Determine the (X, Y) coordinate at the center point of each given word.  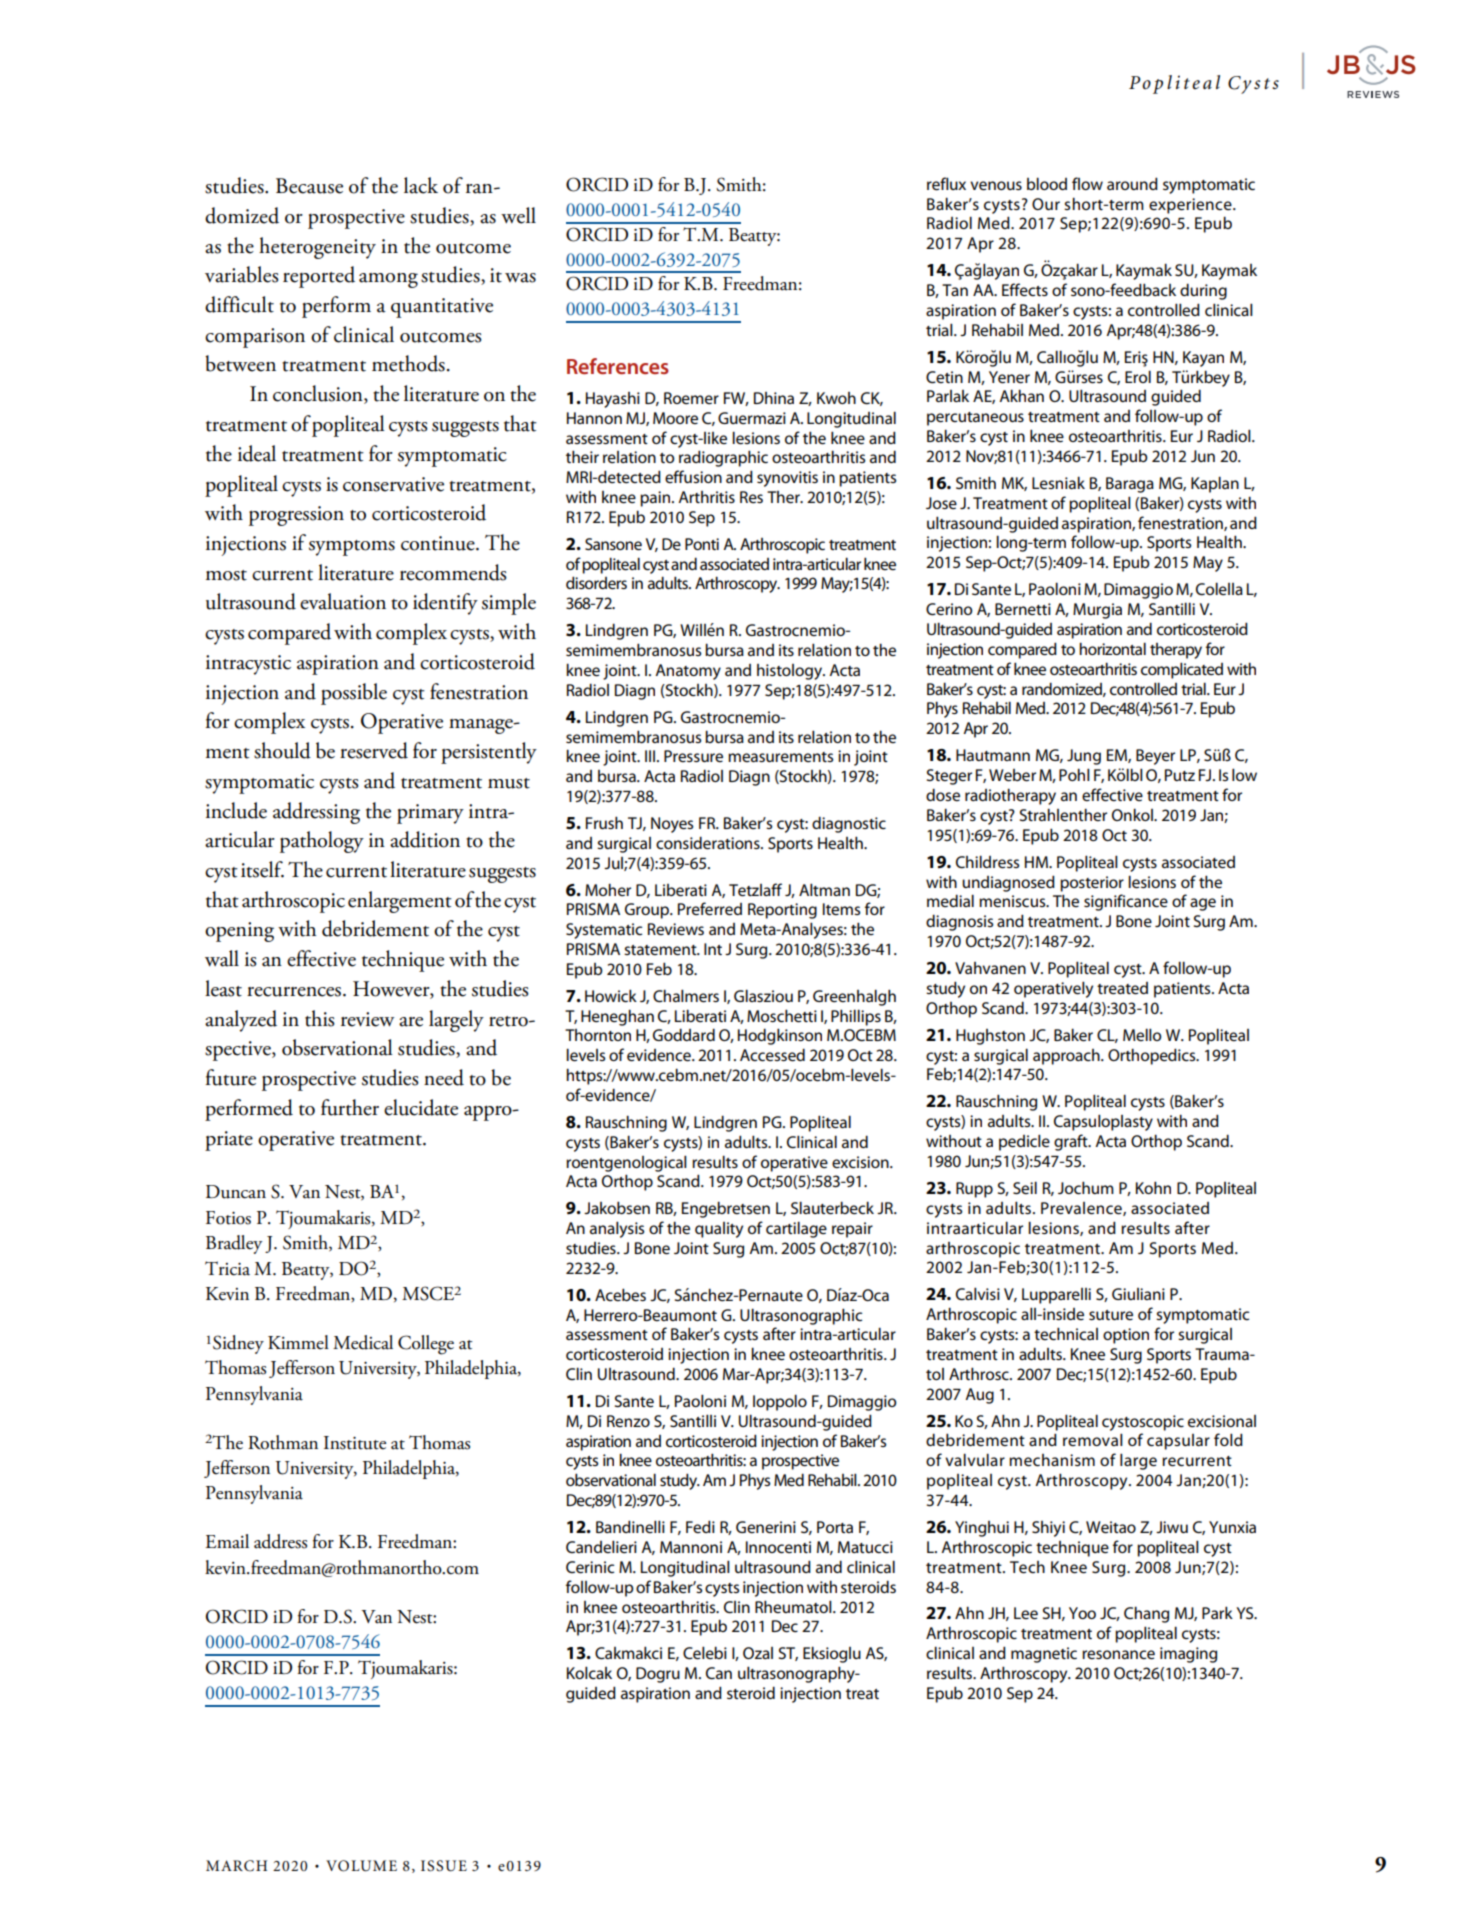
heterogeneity (317, 248)
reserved (374, 750)
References (618, 366)
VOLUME (361, 1866)
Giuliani (1138, 1294)
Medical (363, 1342)
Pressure (693, 756)
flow (1087, 183)
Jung (1084, 757)
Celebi (705, 1653)
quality (719, 1230)
